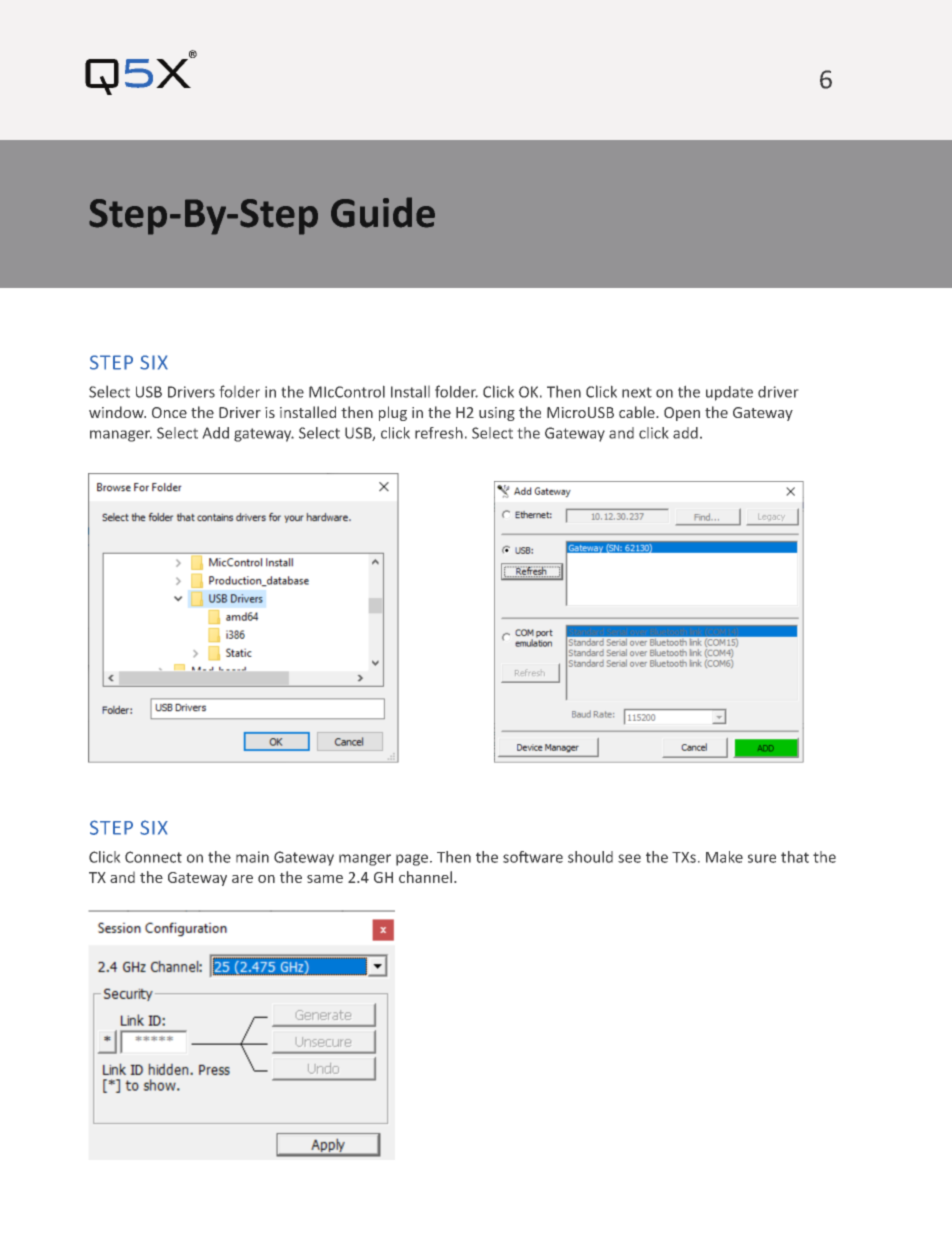  What do you see at coordinates (153, 857) in the screenshot?
I see `Connect` at bounding box center [153, 857].
